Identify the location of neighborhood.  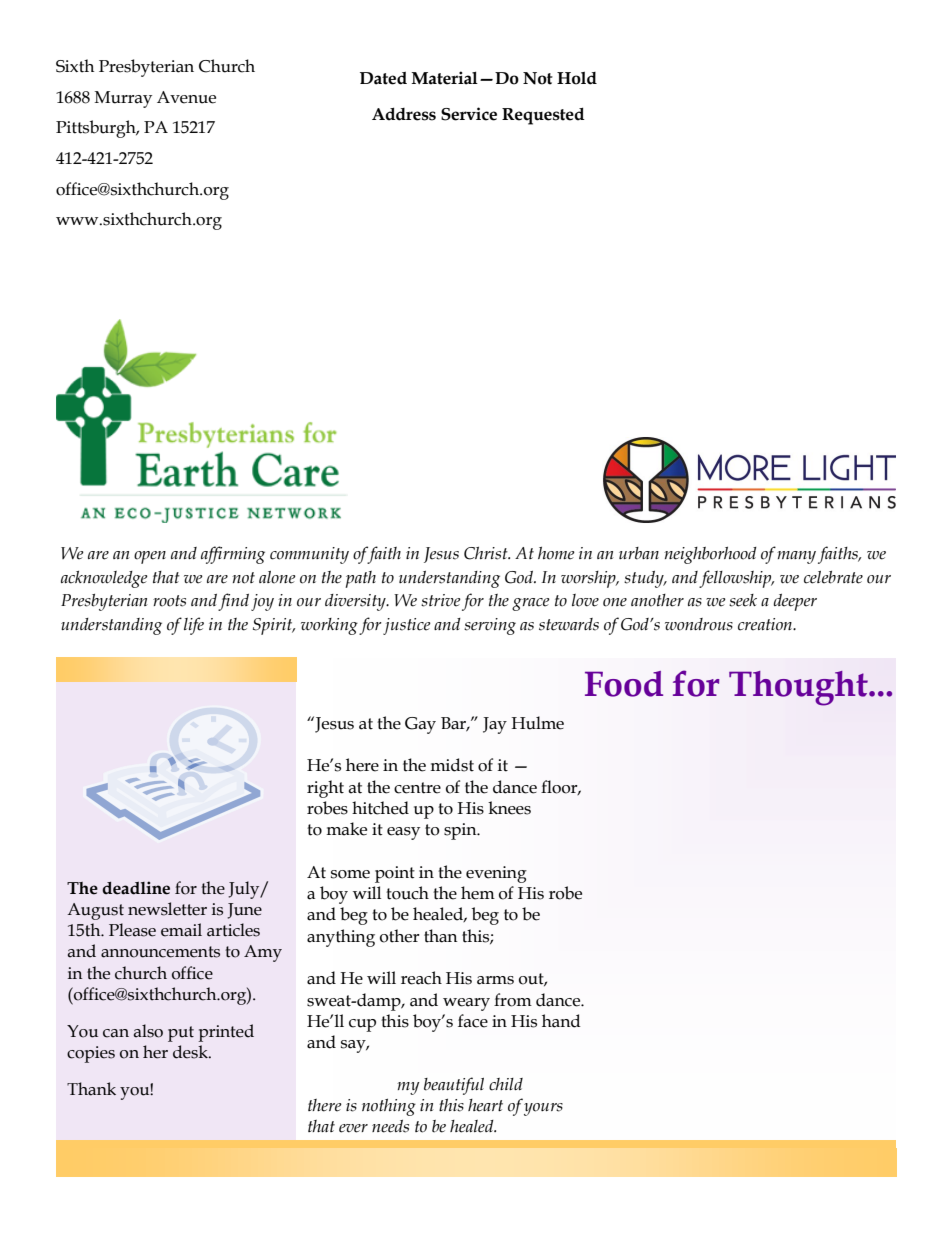
(710, 555).
